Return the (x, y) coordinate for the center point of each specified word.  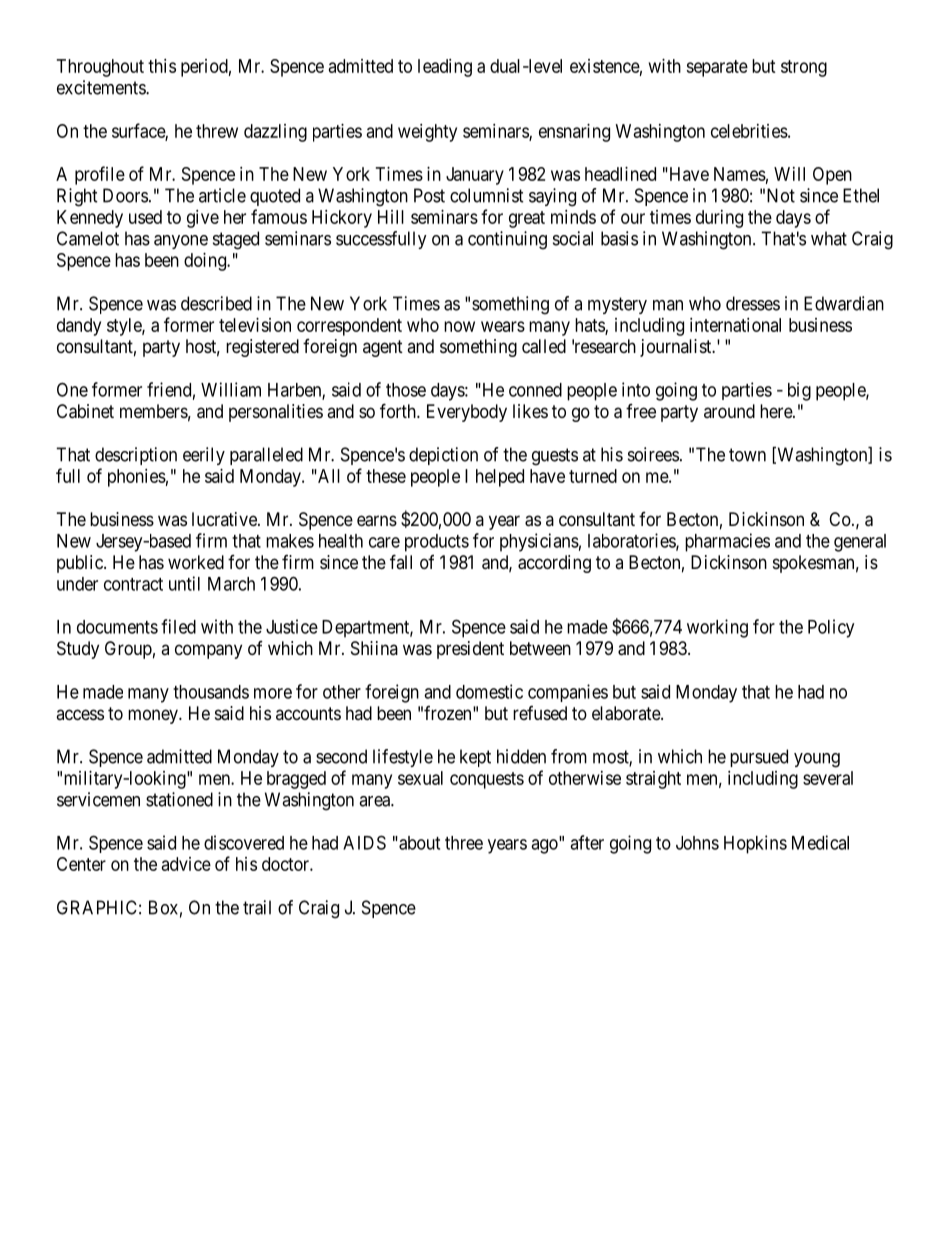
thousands (211, 692)
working (717, 628)
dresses (753, 303)
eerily (204, 456)
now (459, 326)
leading (445, 68)
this (162, 66)
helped (500, 478)
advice (186, 864)
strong (804, 68)
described (216, 303)
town (747, 455)
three (464, 843)
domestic (489, 691)
